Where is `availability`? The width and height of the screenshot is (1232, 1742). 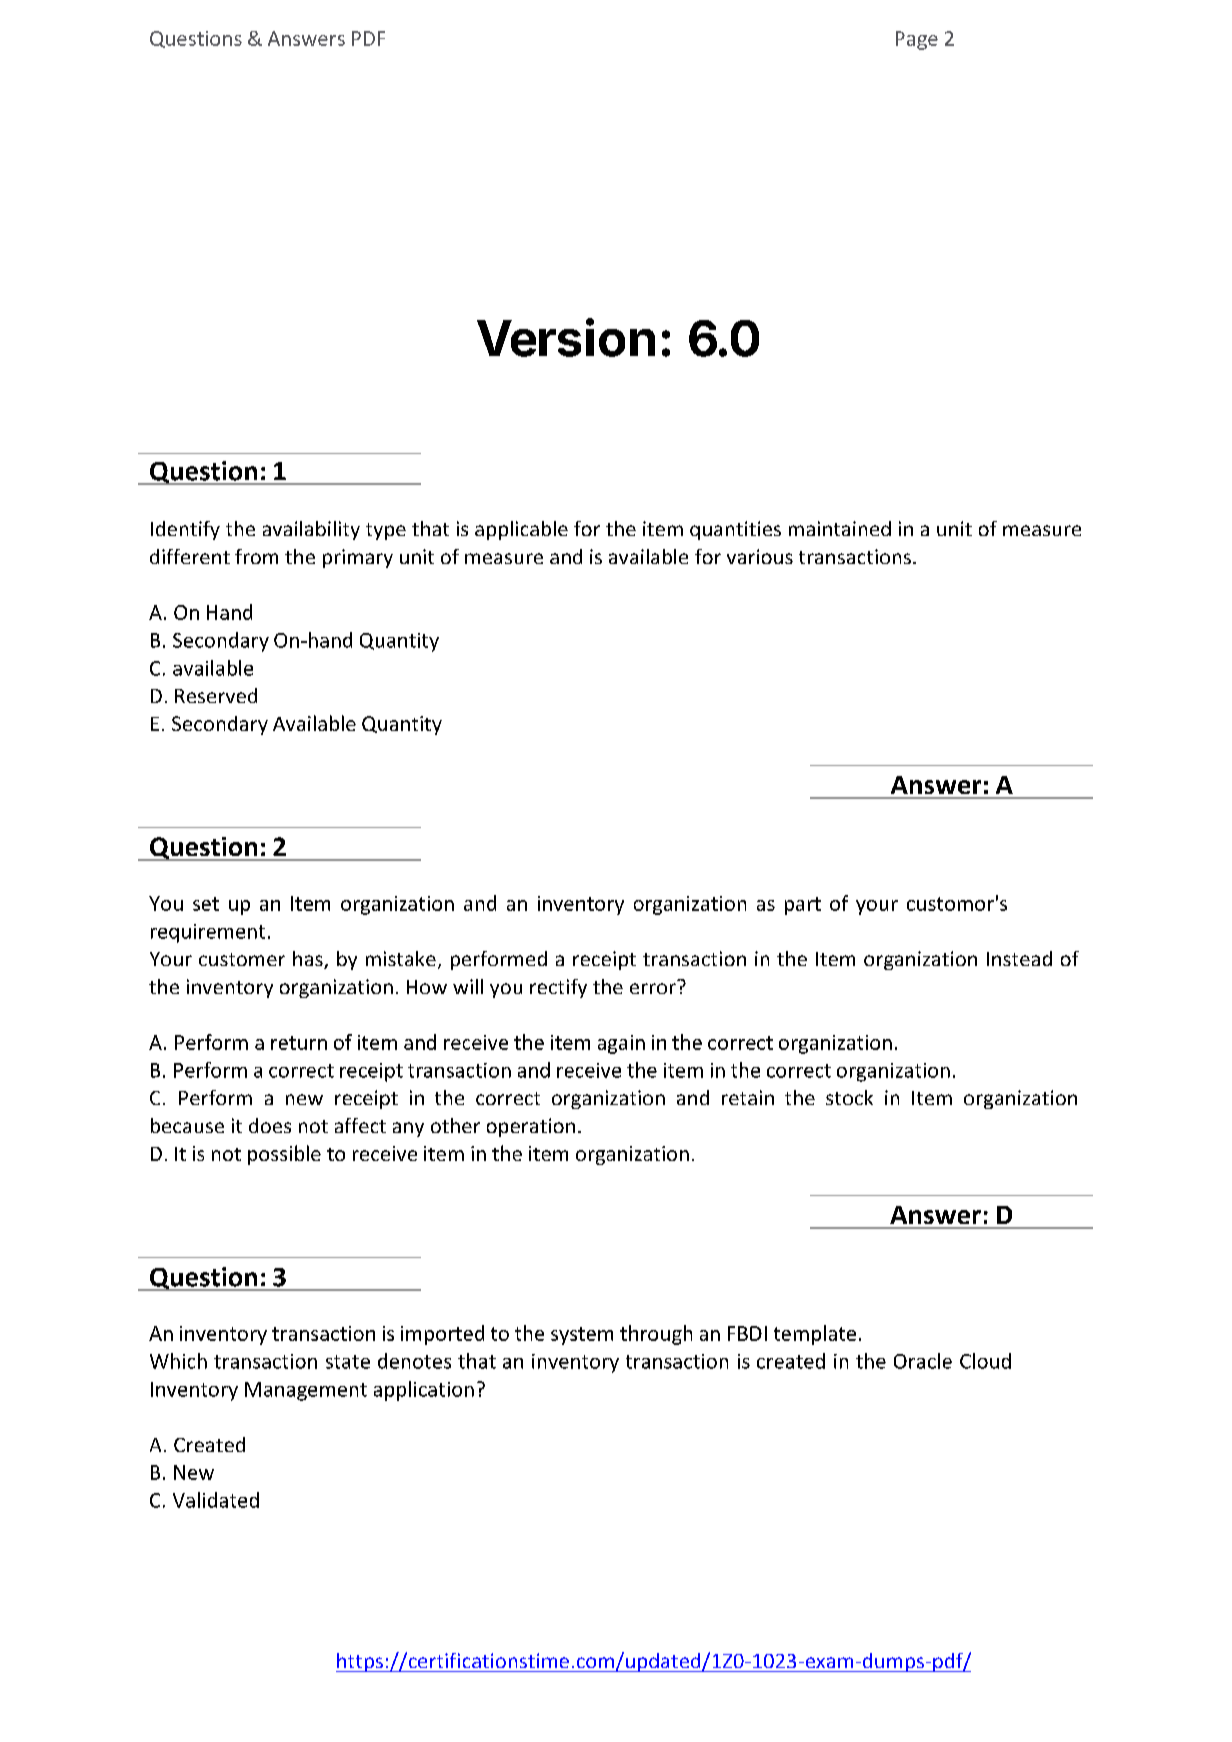 availability is located at coordinates (311, 530).
